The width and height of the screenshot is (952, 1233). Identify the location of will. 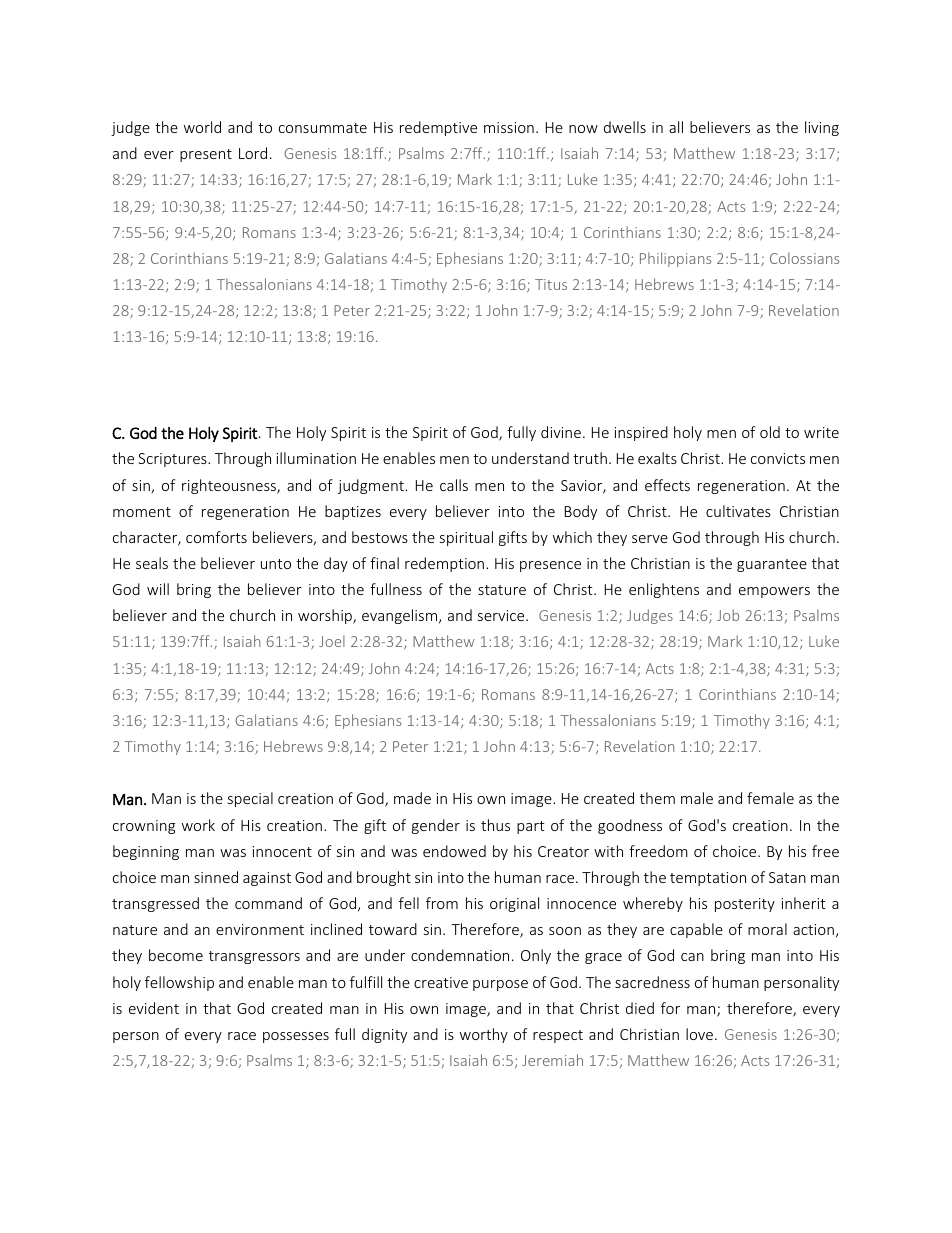
(158, 589).
